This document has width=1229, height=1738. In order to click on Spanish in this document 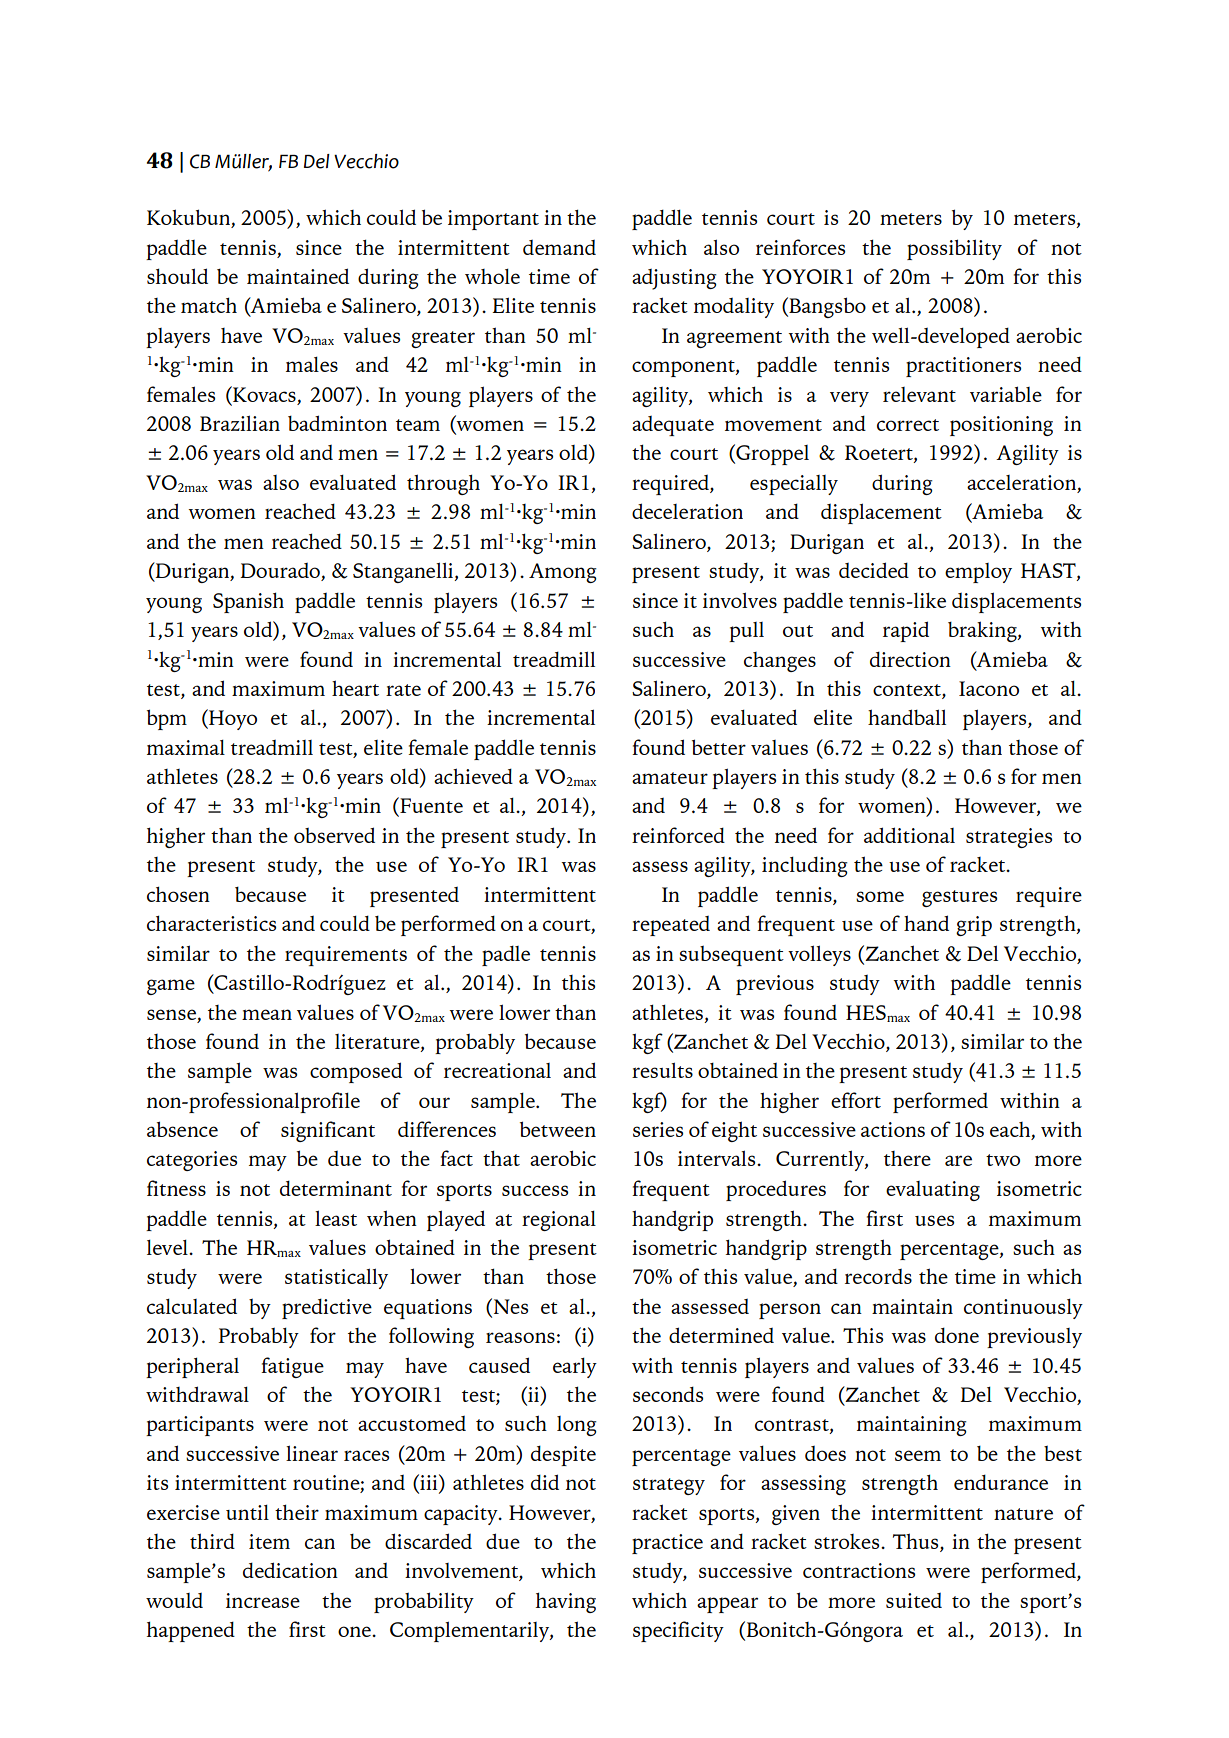, I will do `click(248, 602)`.
